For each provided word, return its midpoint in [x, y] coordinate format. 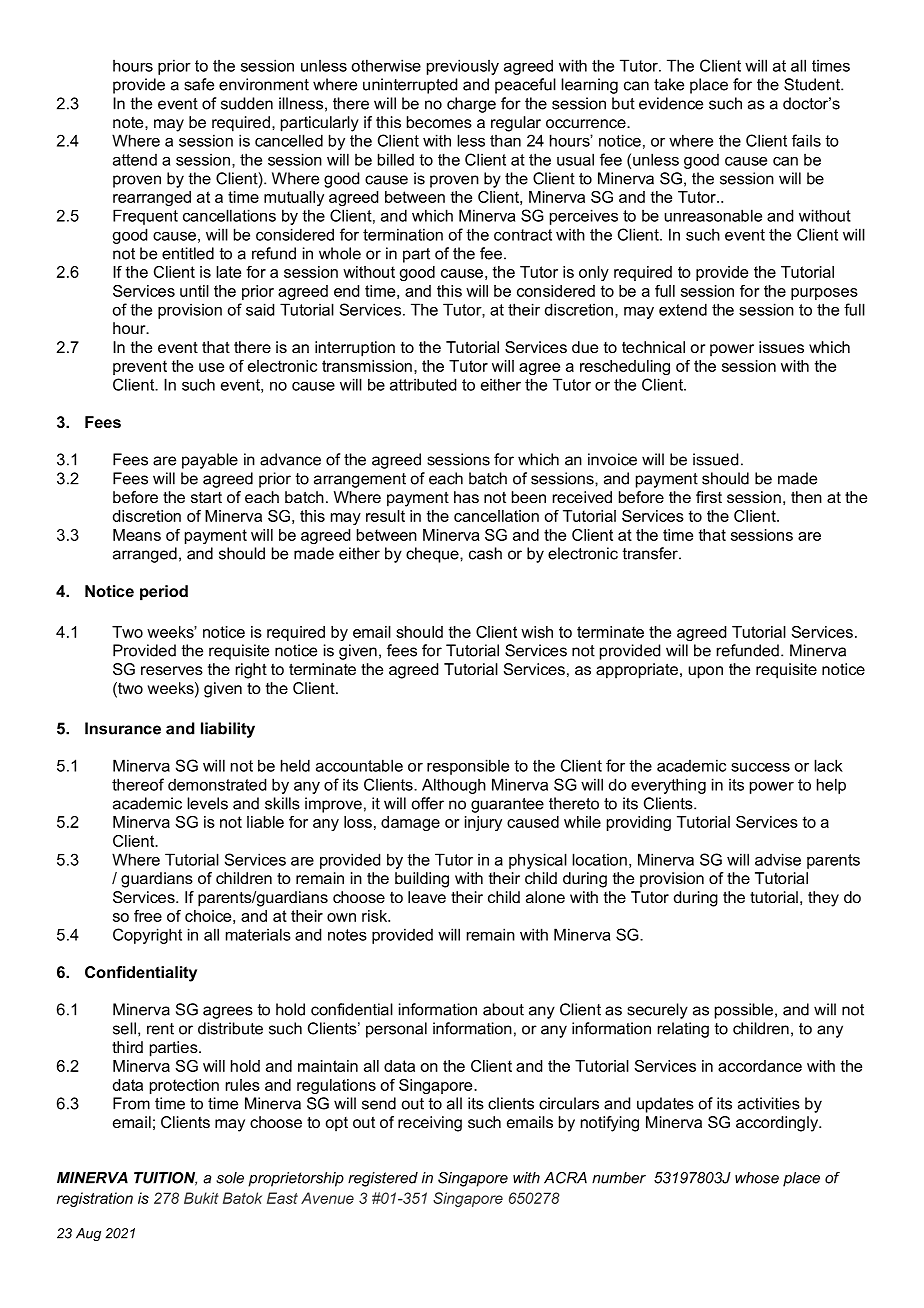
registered [383, 1179]
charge [471, 105]
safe [199, 84]
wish [537, 632]
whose [757, 1178]
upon [705, 672]
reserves [172, 670]
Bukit [201, 1198]
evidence [671, 103]
